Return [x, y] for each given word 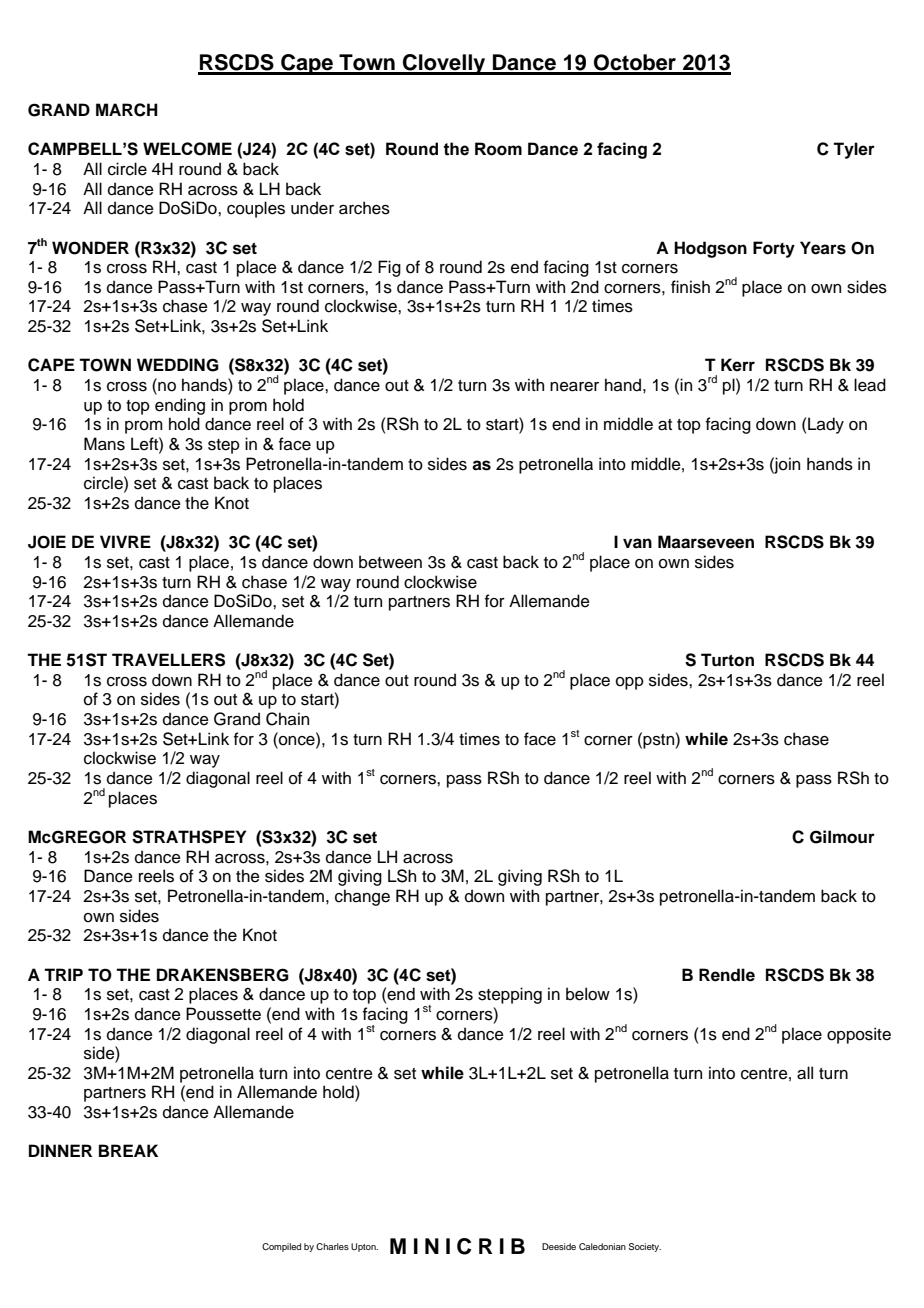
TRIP [63, 974]
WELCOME [187, 149]
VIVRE [125, 541]
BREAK [128, 1150]
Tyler [854, 150]
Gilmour [842, 837]
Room [498, 149]
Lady [826, 425]
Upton [364, 1247]
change [362, 897]
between [390, 562]
